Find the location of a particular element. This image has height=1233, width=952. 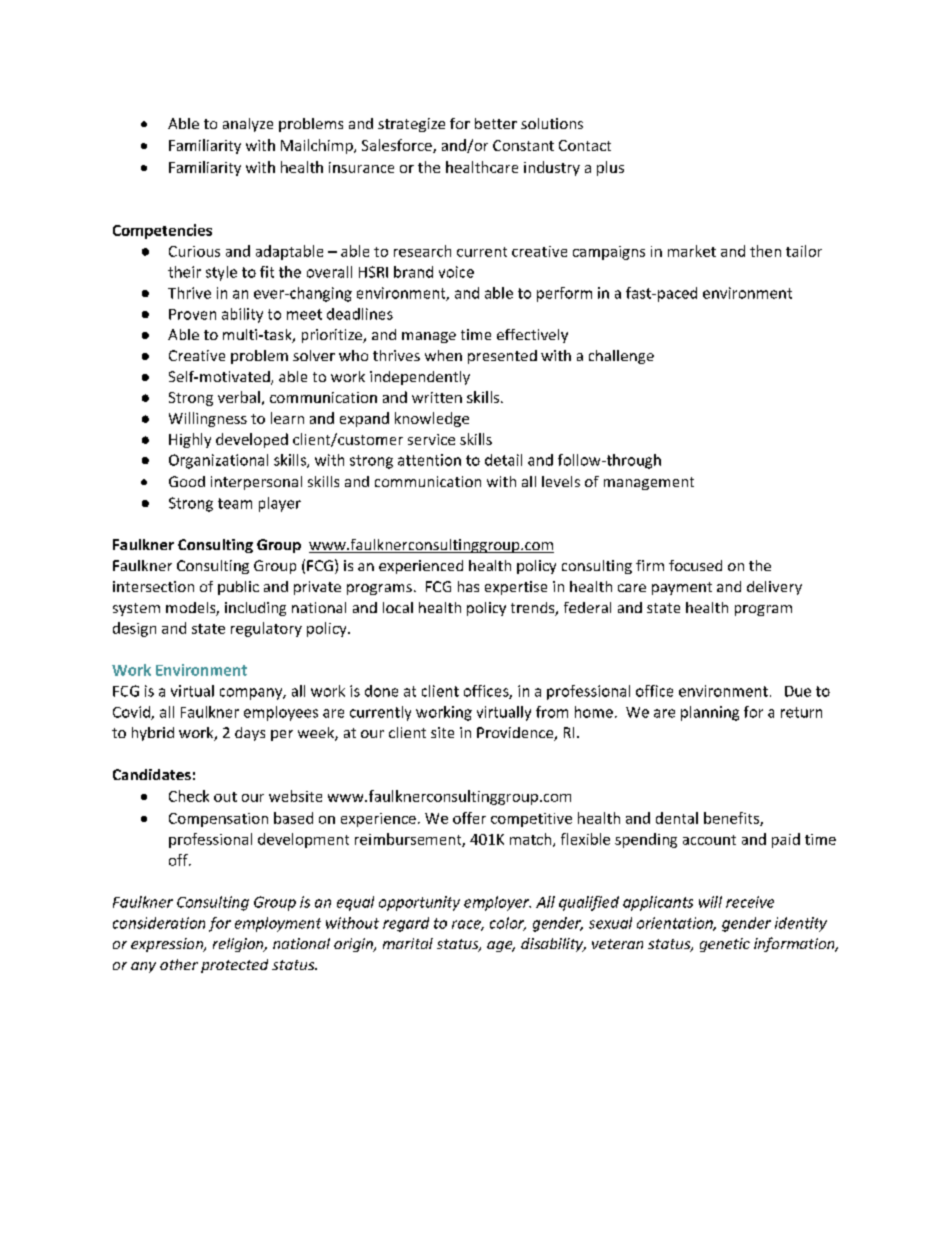

has is located at coordinates (468, 586).
